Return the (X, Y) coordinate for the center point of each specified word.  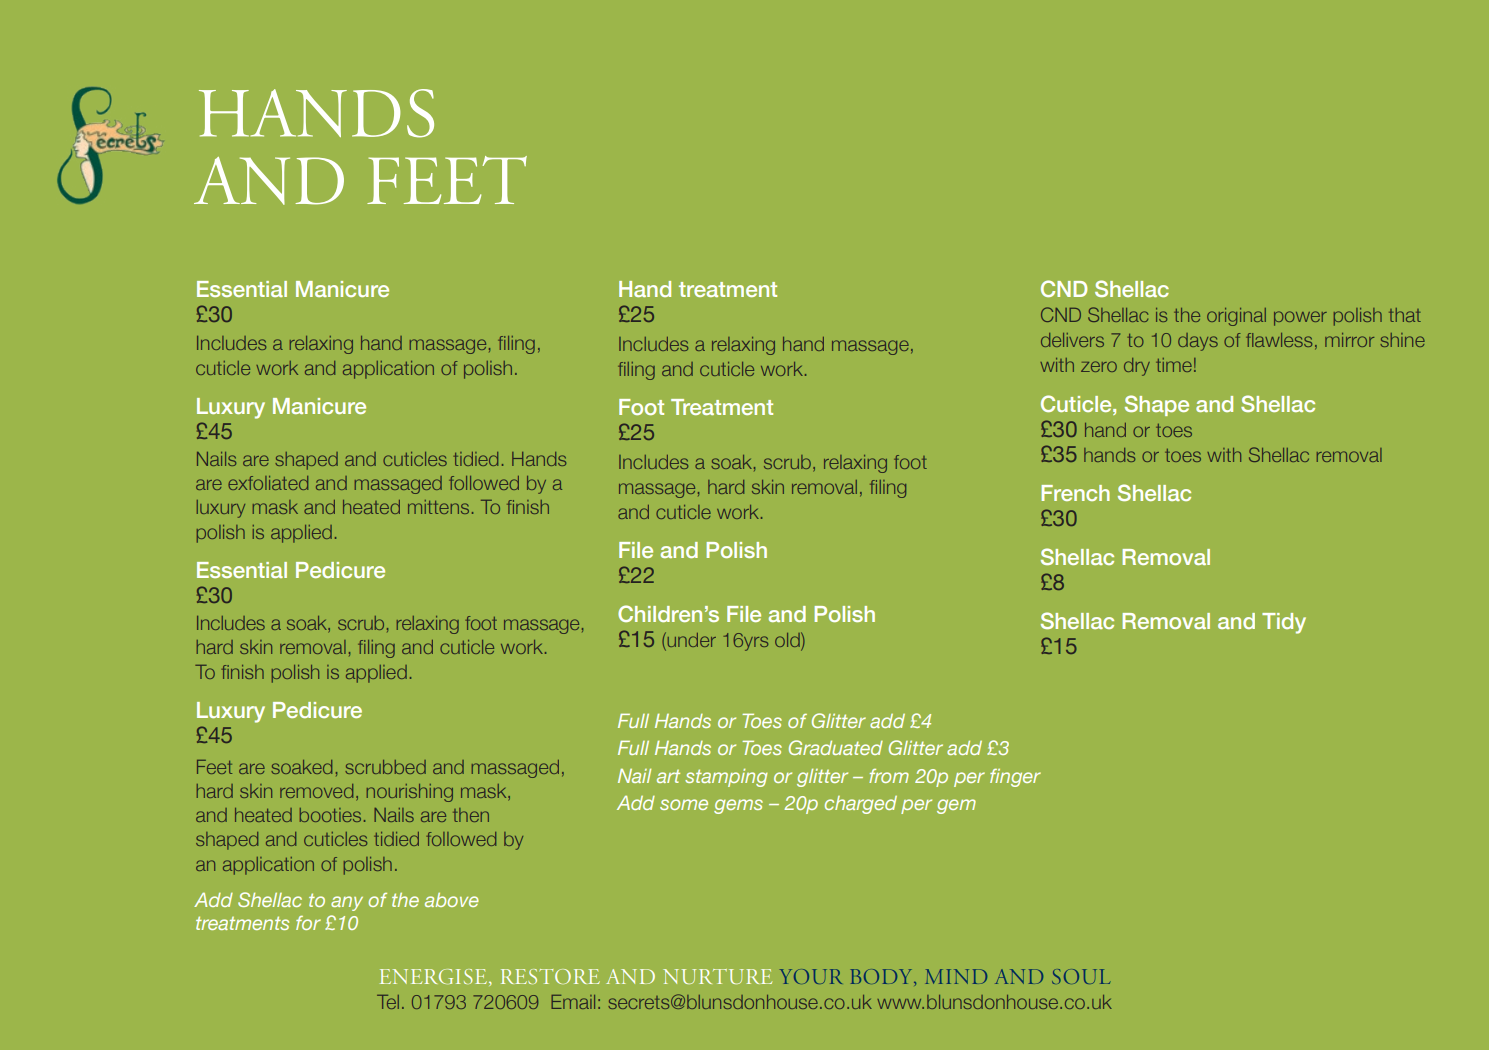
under (690, 641)
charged (861, 805)
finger (1015, 778)
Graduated (836, 747)
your (811, 976)
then (471, 815)
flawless (1279, 340)
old (788, 641)
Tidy (1284, 623)
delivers (1072, 340)
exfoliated (268, 483)
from (889, 776)
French (1075, 493)
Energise (435, 977)
